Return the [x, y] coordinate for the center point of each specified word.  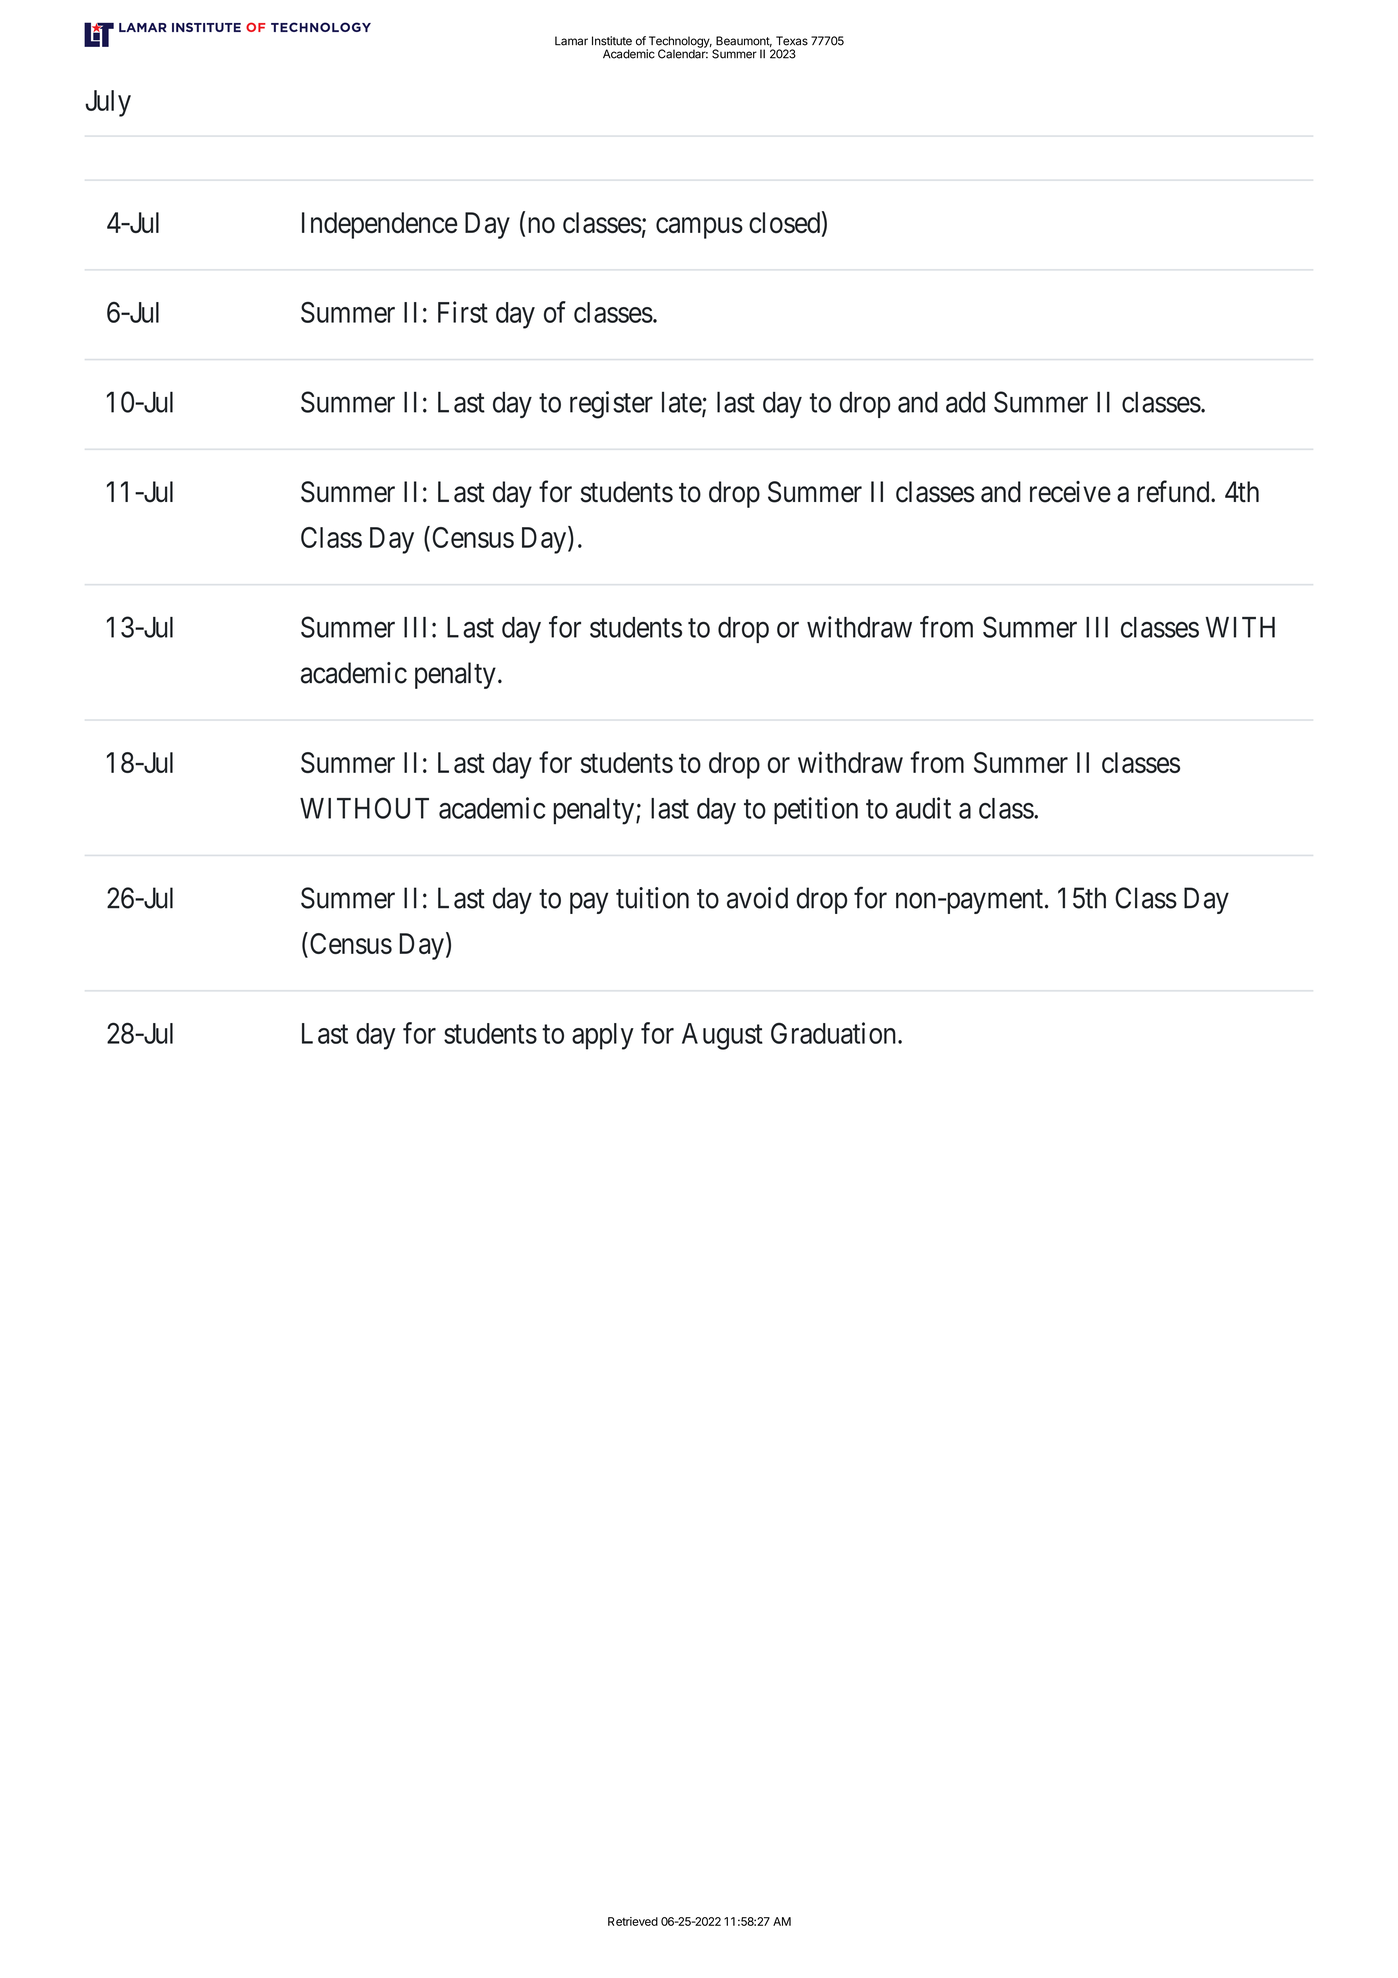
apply [603, 1036]
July [108, 103]
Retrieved [633, 1921]
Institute [612, 41]
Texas [792, 41]
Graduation [835, 1033]
